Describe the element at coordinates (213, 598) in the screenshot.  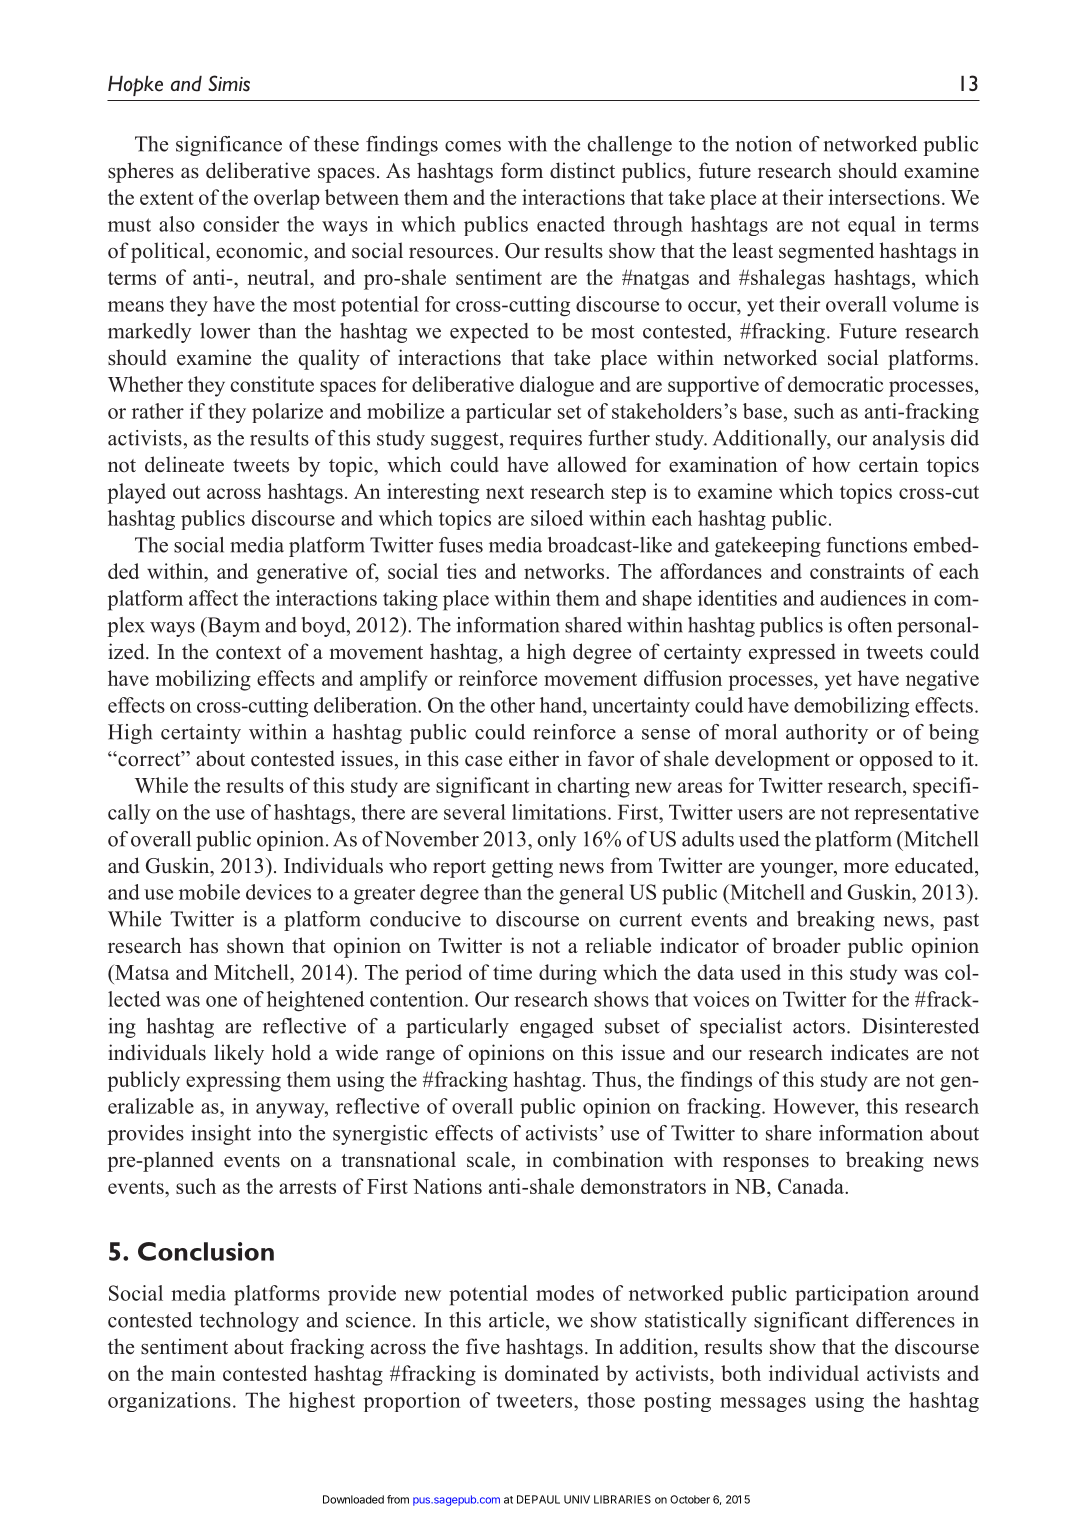
I see `affect` at that location.
